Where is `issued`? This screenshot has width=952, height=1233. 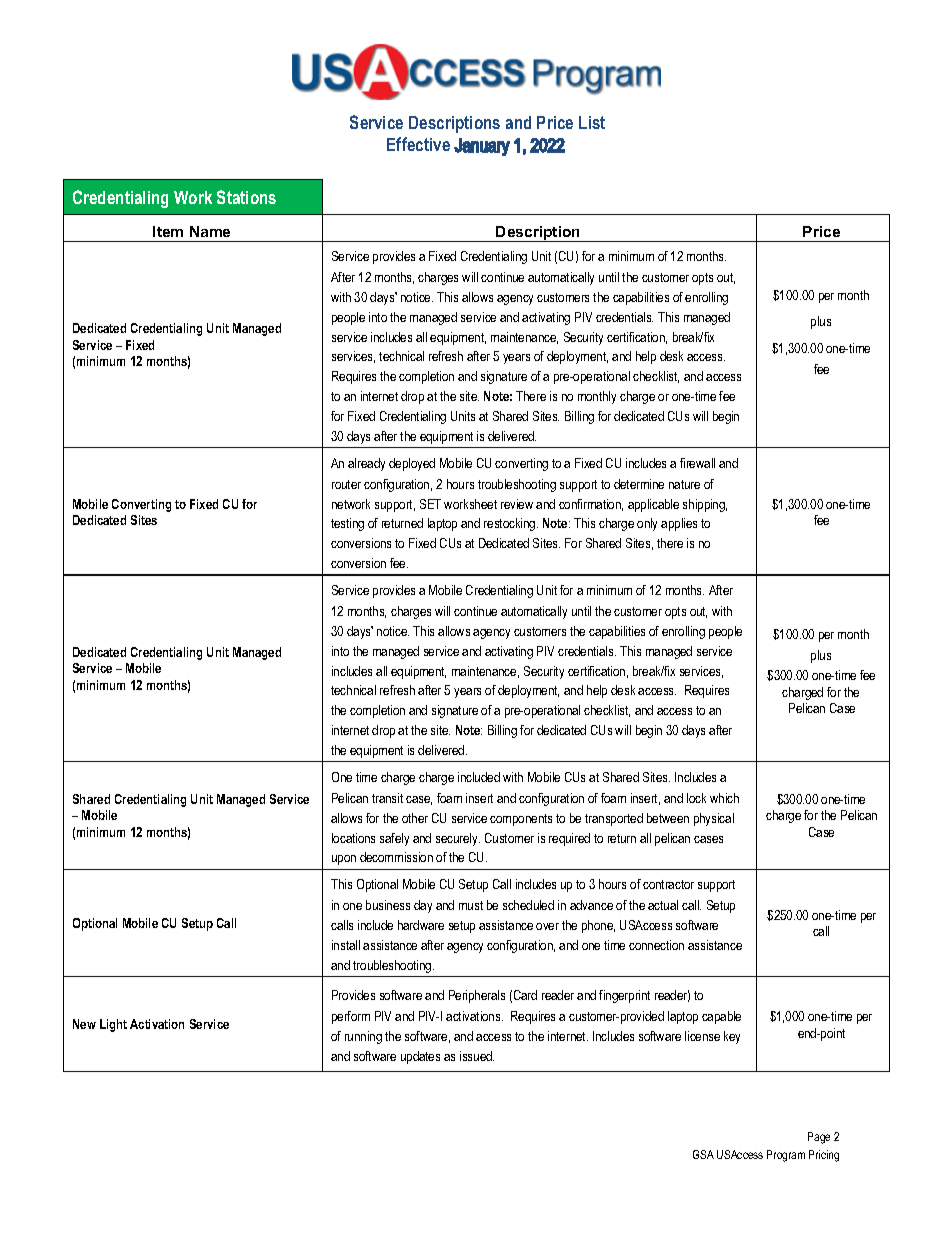 issued is located at coordinates (477, 1056).
